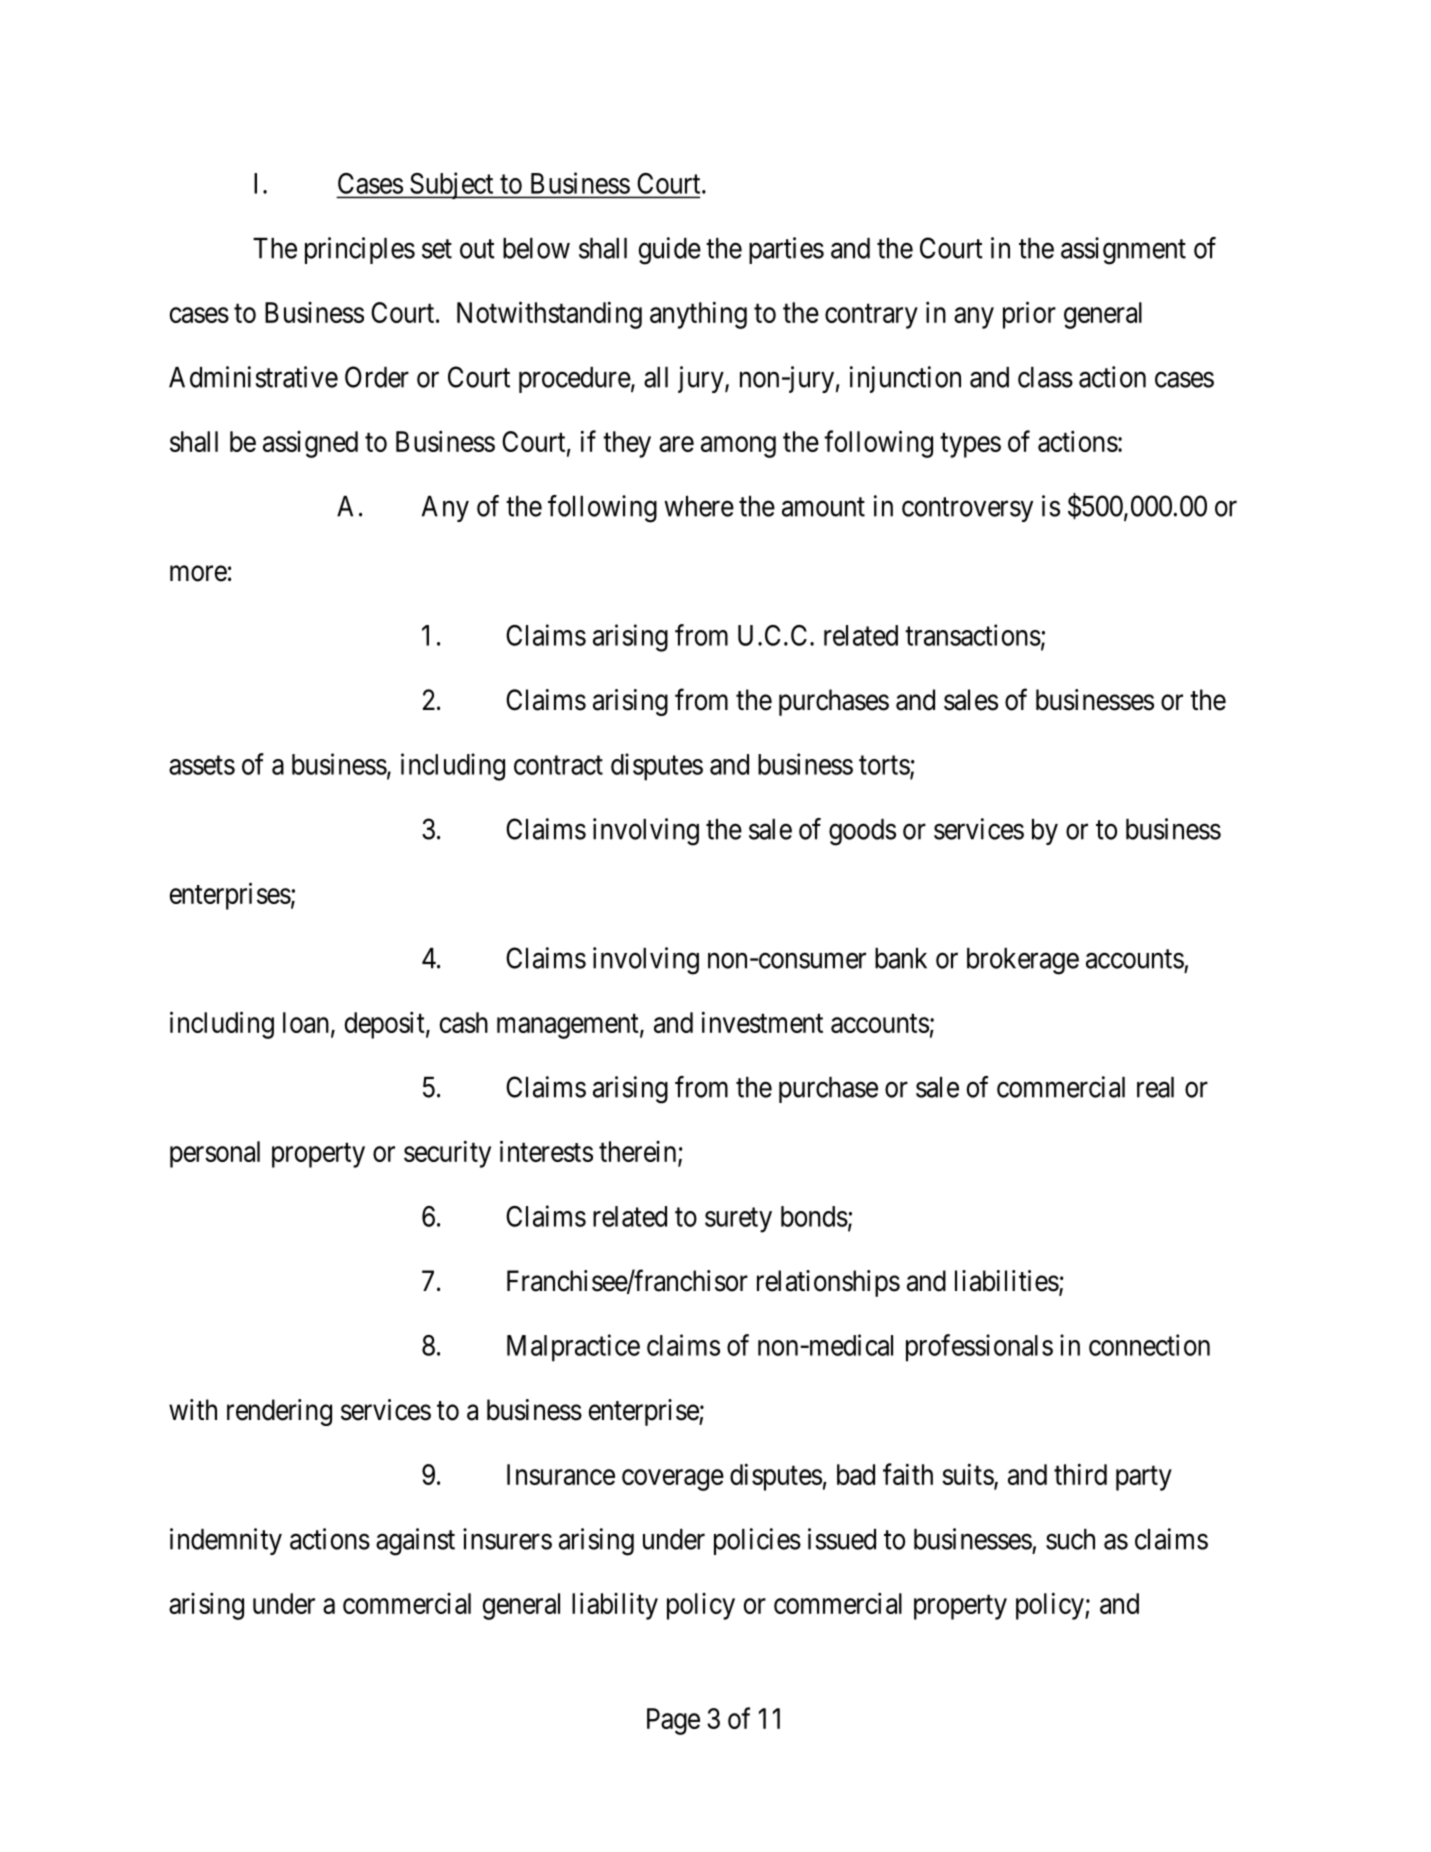  What do you see at coordinates (639, 1153) in the screenshot?
I see `therein` at bounding box center [639, 1153].
